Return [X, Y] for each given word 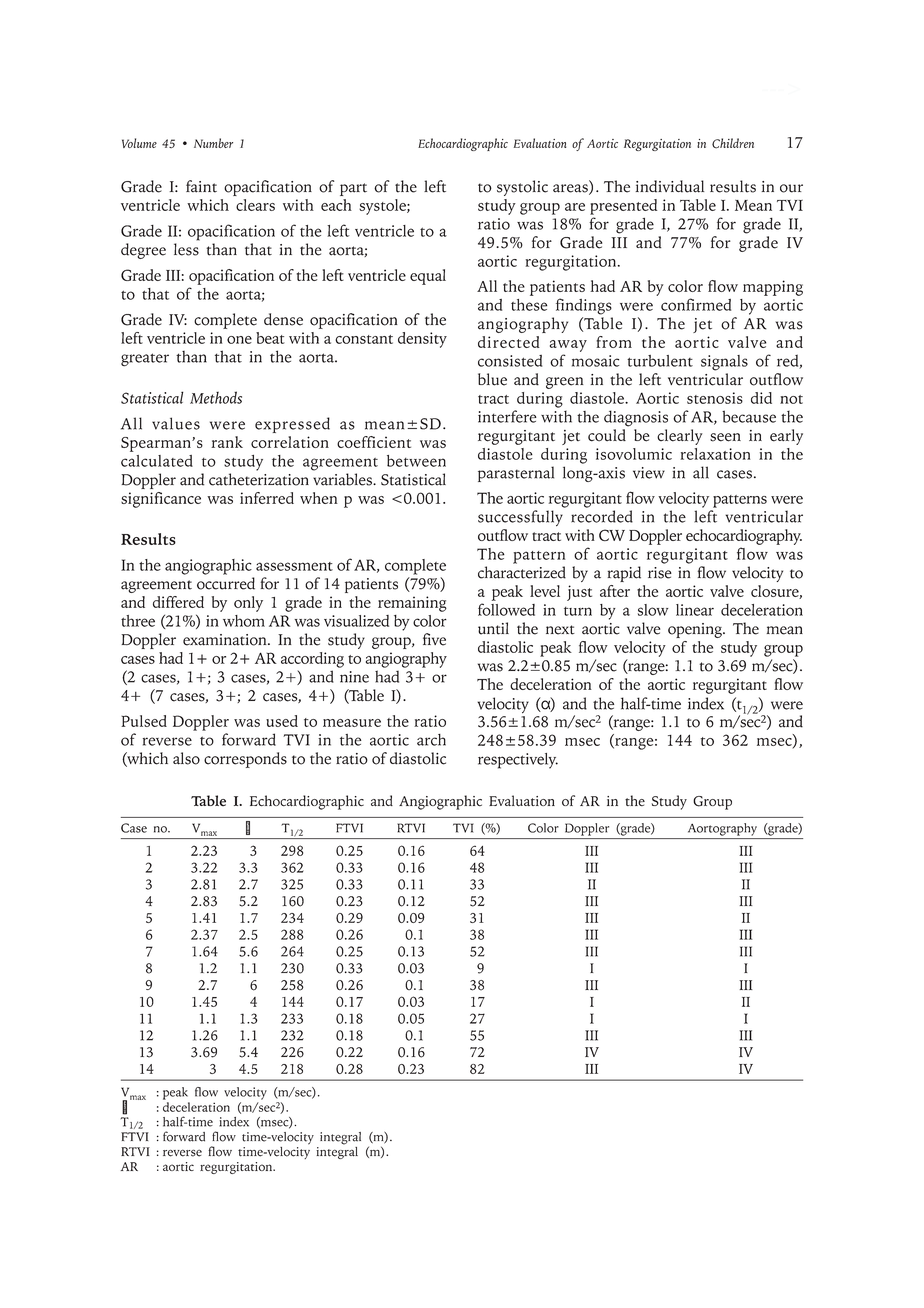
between [416, 461]
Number [213, 143]
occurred [226, 583]
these [529, 305]
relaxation [715, 454]
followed [506, 609]
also [186, 758]
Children [733, 143]
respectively [518, 761]
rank [227, 442]
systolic [522, 188]
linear [695, 610]
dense [283, 319]
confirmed [696, 304]
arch [431, 740]
